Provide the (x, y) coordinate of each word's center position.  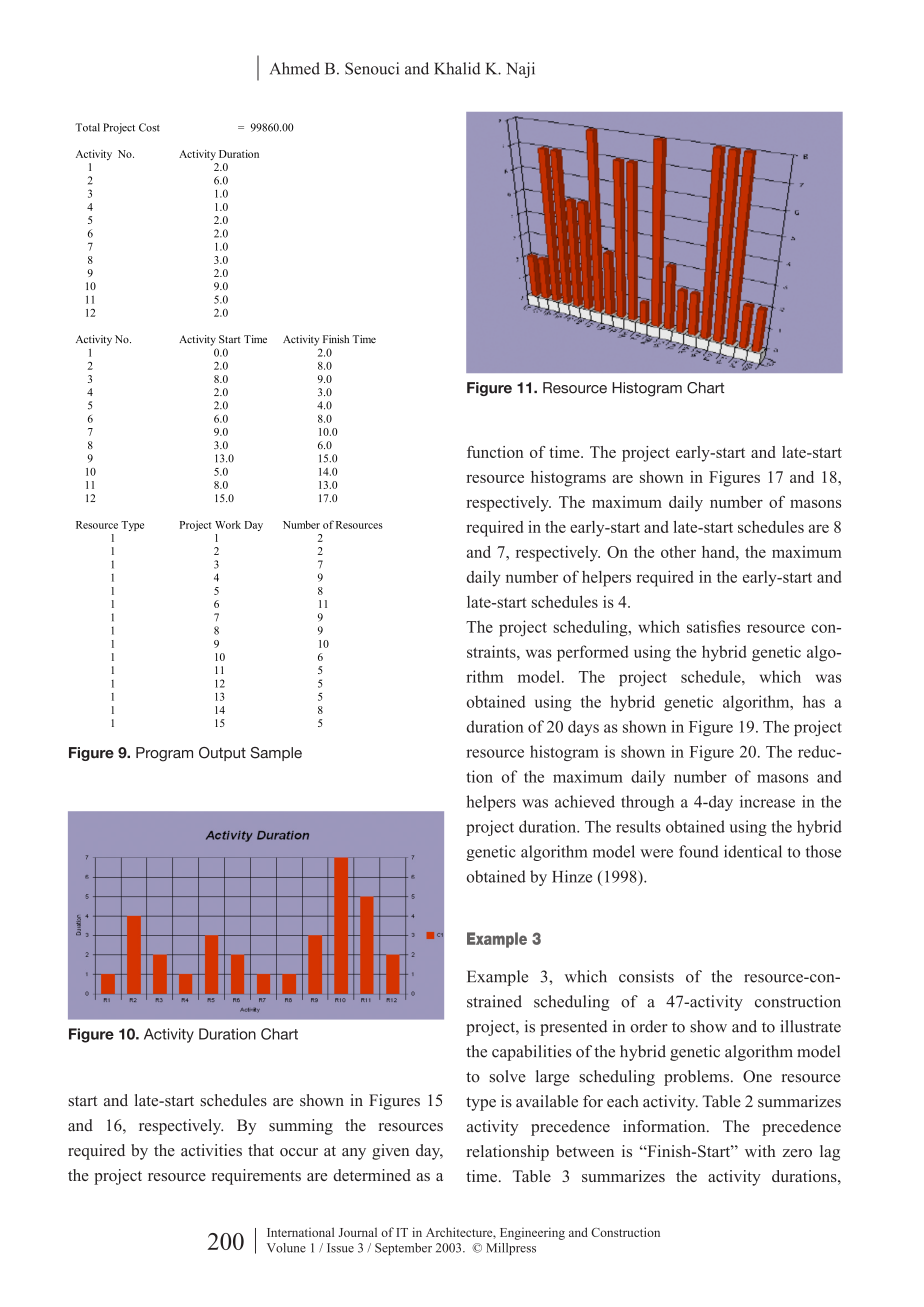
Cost (149, 127)
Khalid (457, 68)
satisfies (713, 626)
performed (593, 653)
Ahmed (295, 68)
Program (164, 754)
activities (211, 1150)
